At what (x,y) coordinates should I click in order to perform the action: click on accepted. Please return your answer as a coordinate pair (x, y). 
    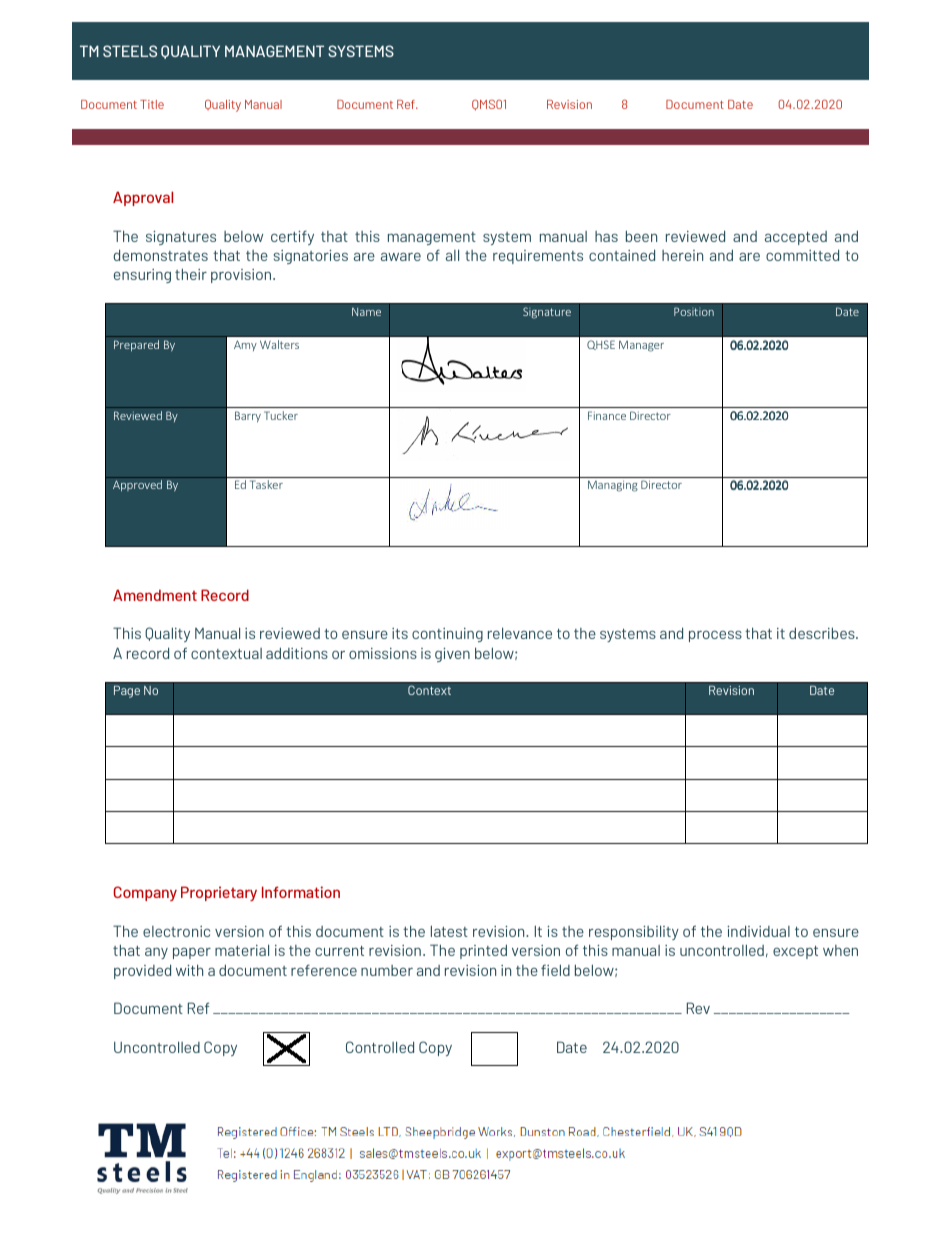
    Looking at the image, I should click on (796, 238).
